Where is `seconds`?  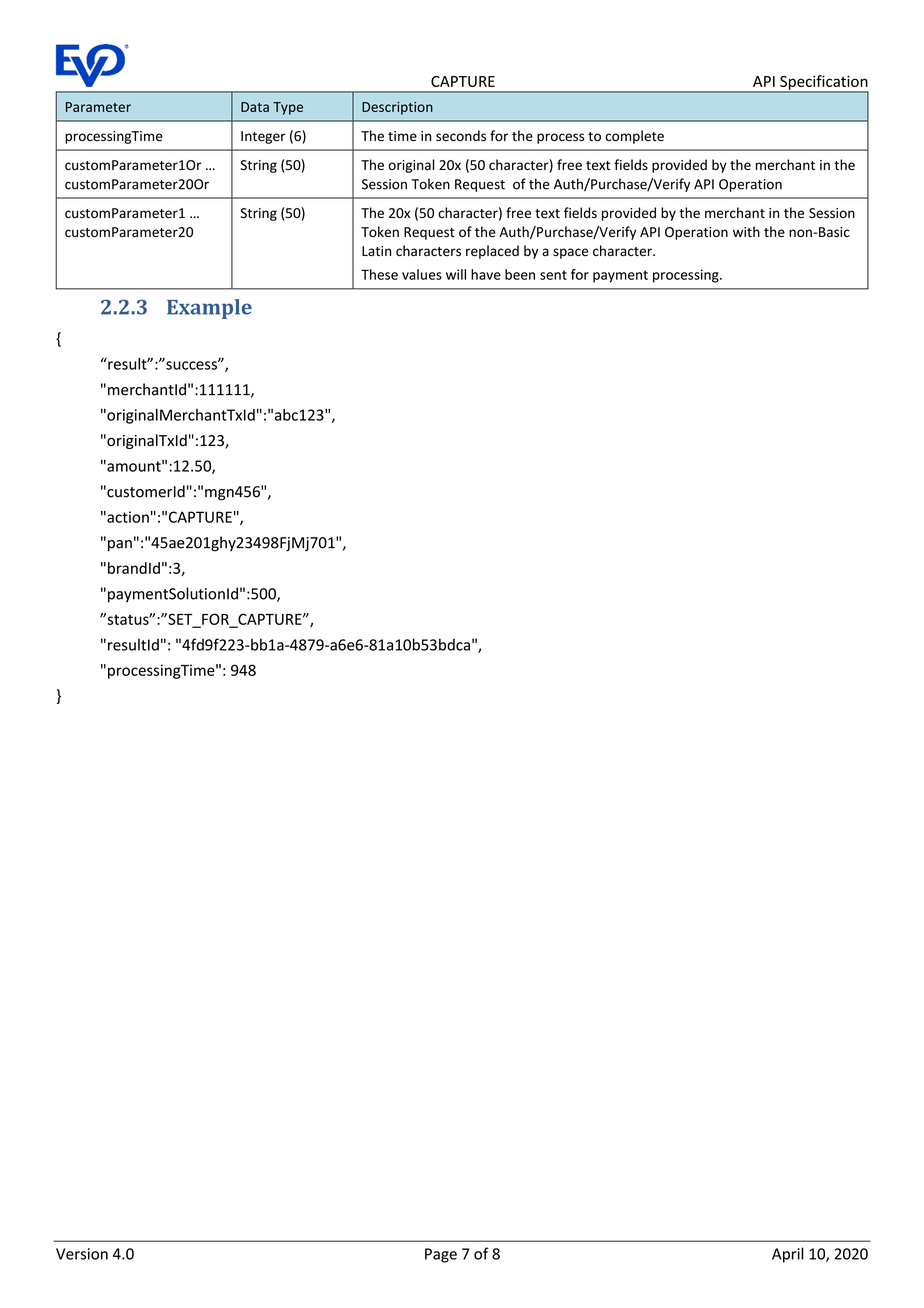
seconds is located at coordinates (461, 136).
